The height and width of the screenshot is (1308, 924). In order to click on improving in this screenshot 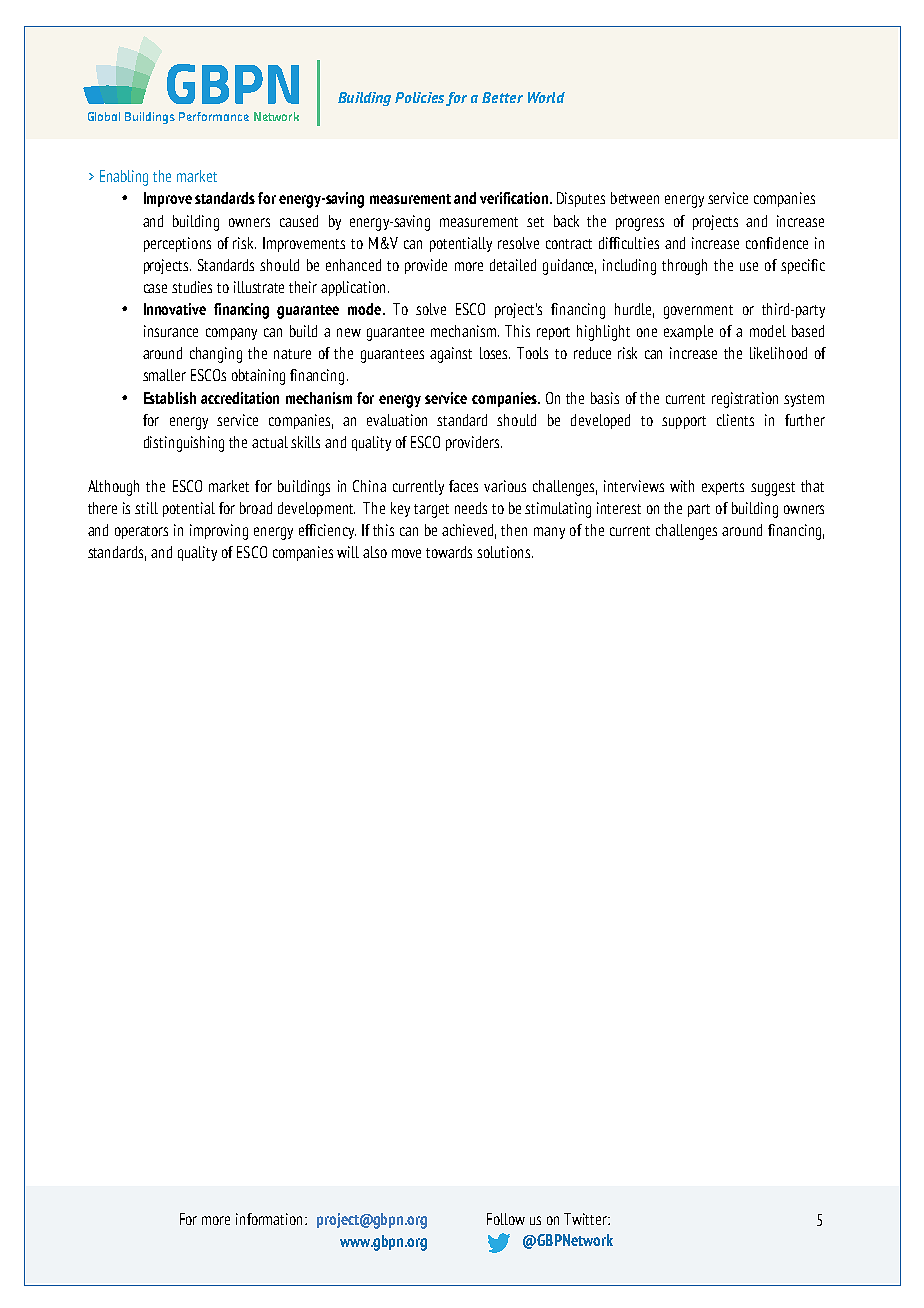, I will do `click(219, 532)`.
